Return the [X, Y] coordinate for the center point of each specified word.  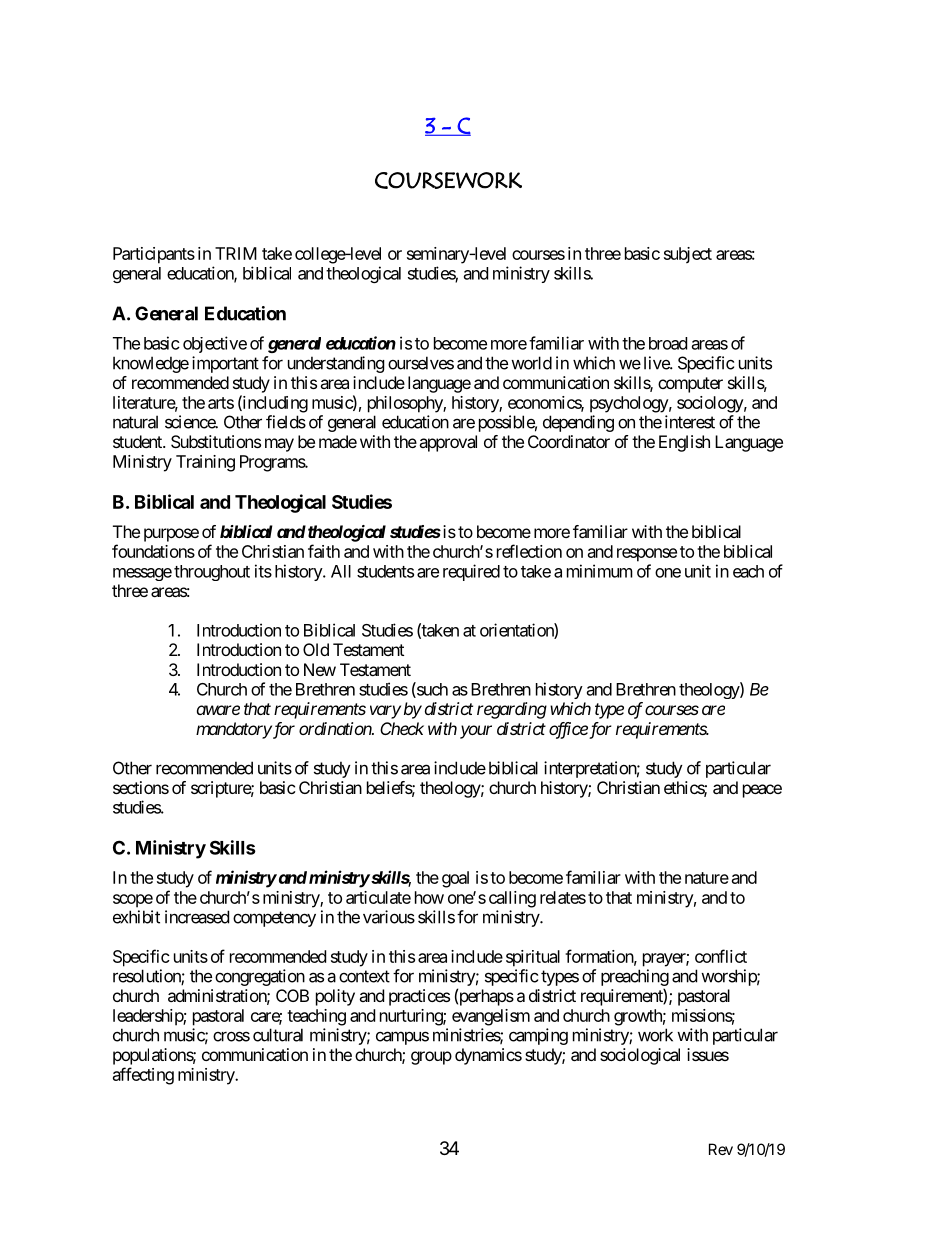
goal [455, 879]
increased [197, 917]
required [471, 572]
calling [512, 899]
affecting [143, 1076]
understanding [336, 364]
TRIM [236, 253]
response [647, 555]
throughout [212, 573]
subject [688, 255]
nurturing [412, 1017]
